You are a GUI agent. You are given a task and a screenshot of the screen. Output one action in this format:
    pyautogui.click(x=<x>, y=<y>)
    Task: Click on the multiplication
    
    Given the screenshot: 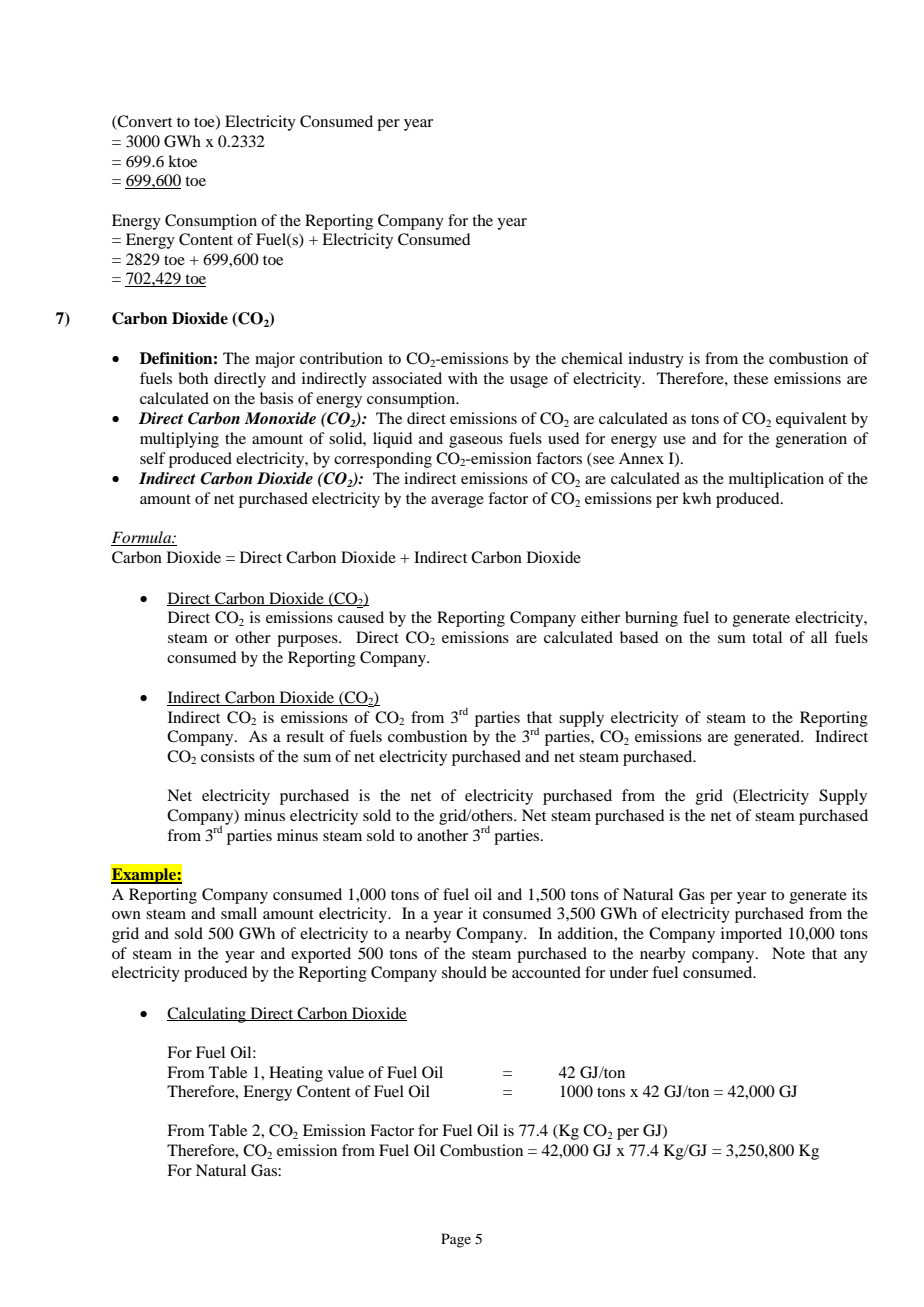 What is the action you would take?
    pyautogui.click(x=776, y=480)
